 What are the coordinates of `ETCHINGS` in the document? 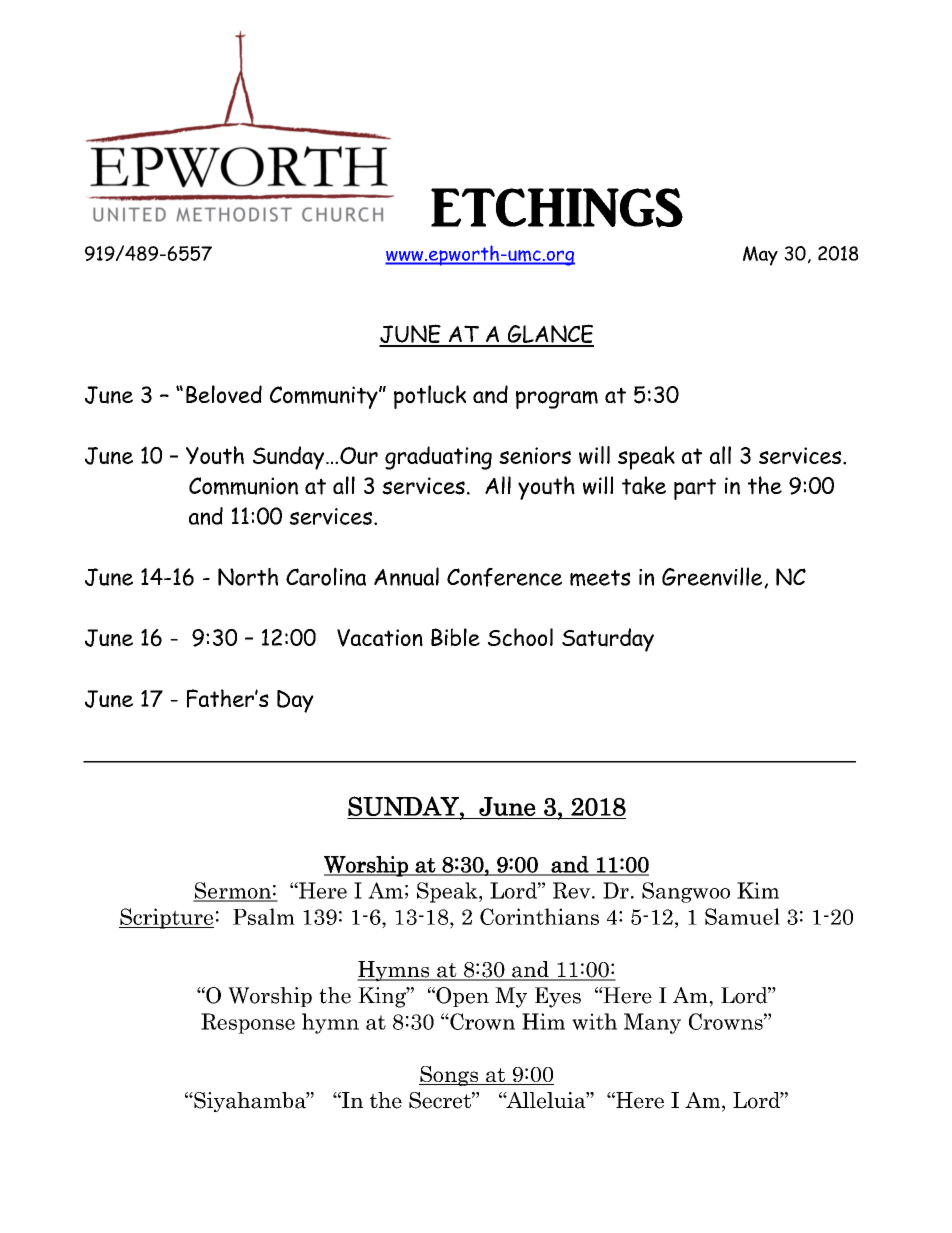 It's located at (557, 208).
